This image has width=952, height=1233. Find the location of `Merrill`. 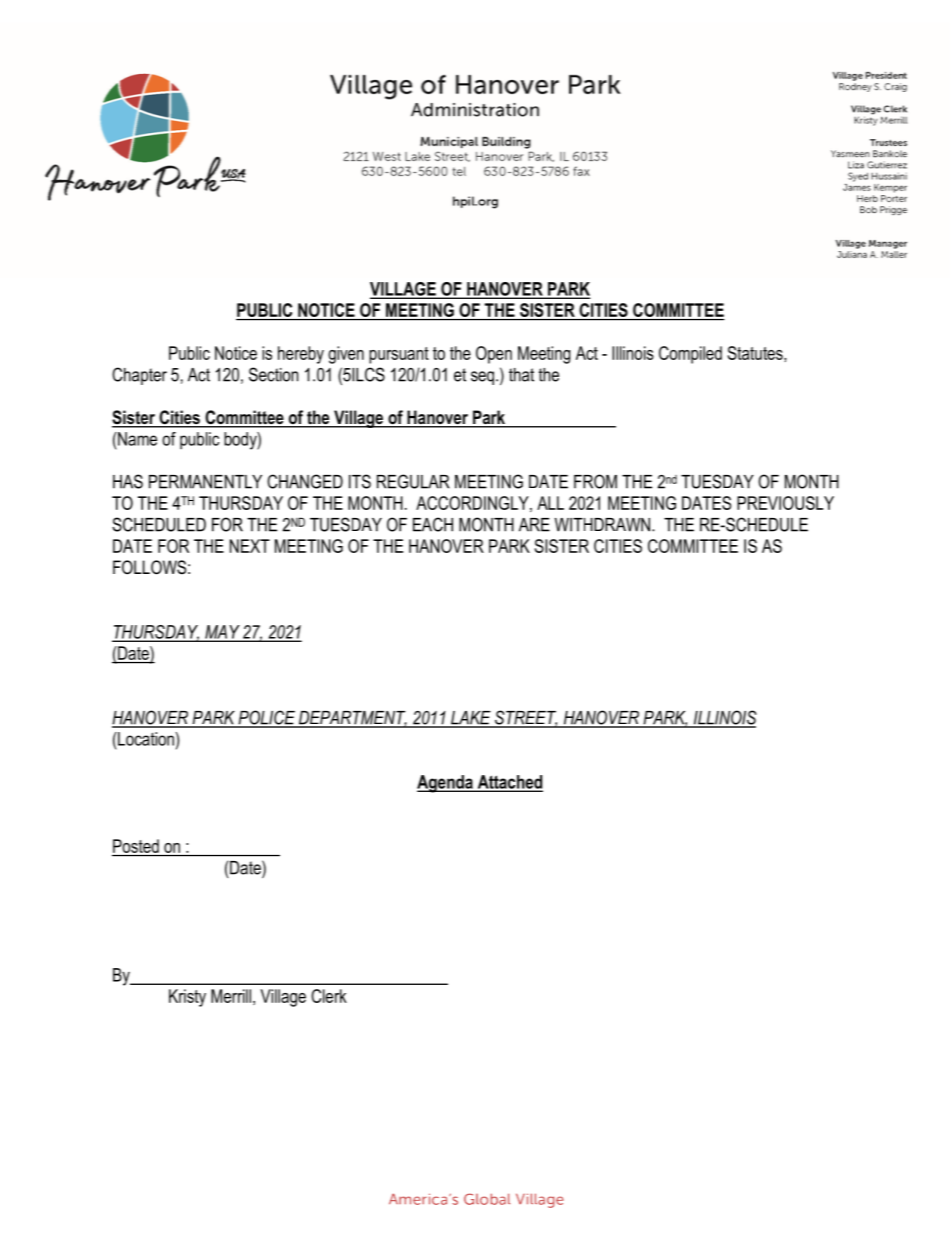

Merrill is located at coordinates (231, 996).
